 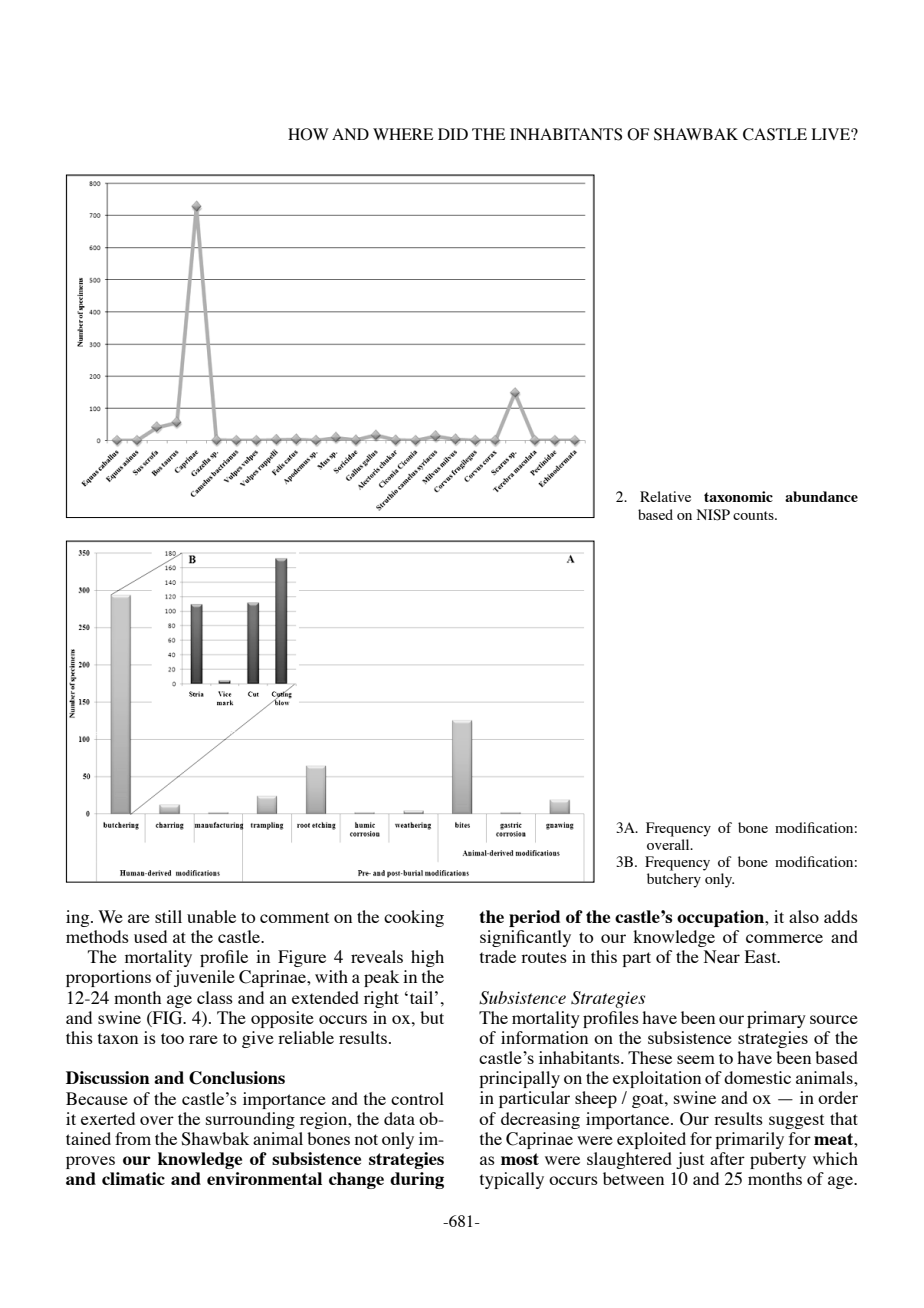 What do you see at coordinates (453, 134) in the screenshot?
I see `did` at bounding box center [453, 134].
